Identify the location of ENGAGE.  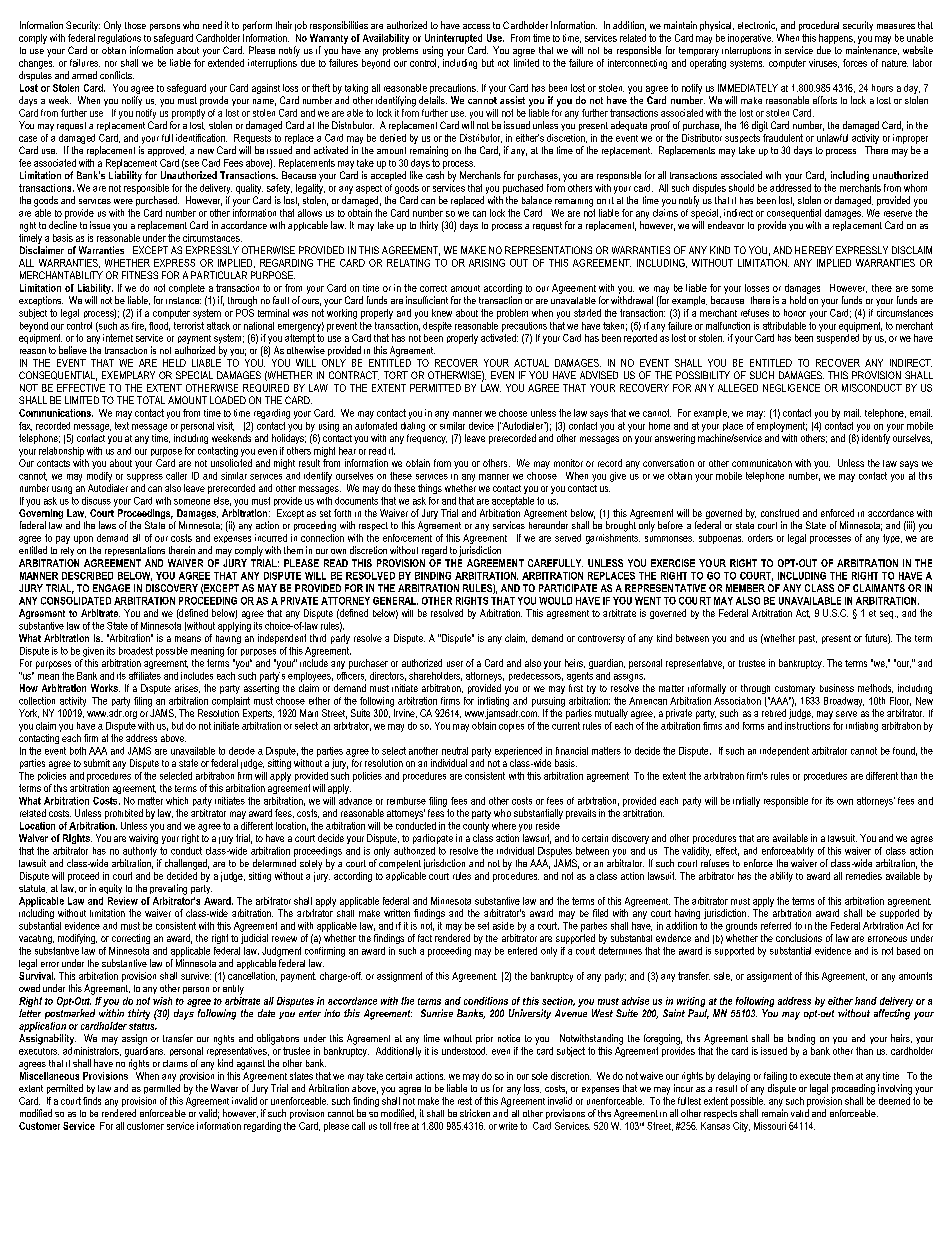
(111, 588).
